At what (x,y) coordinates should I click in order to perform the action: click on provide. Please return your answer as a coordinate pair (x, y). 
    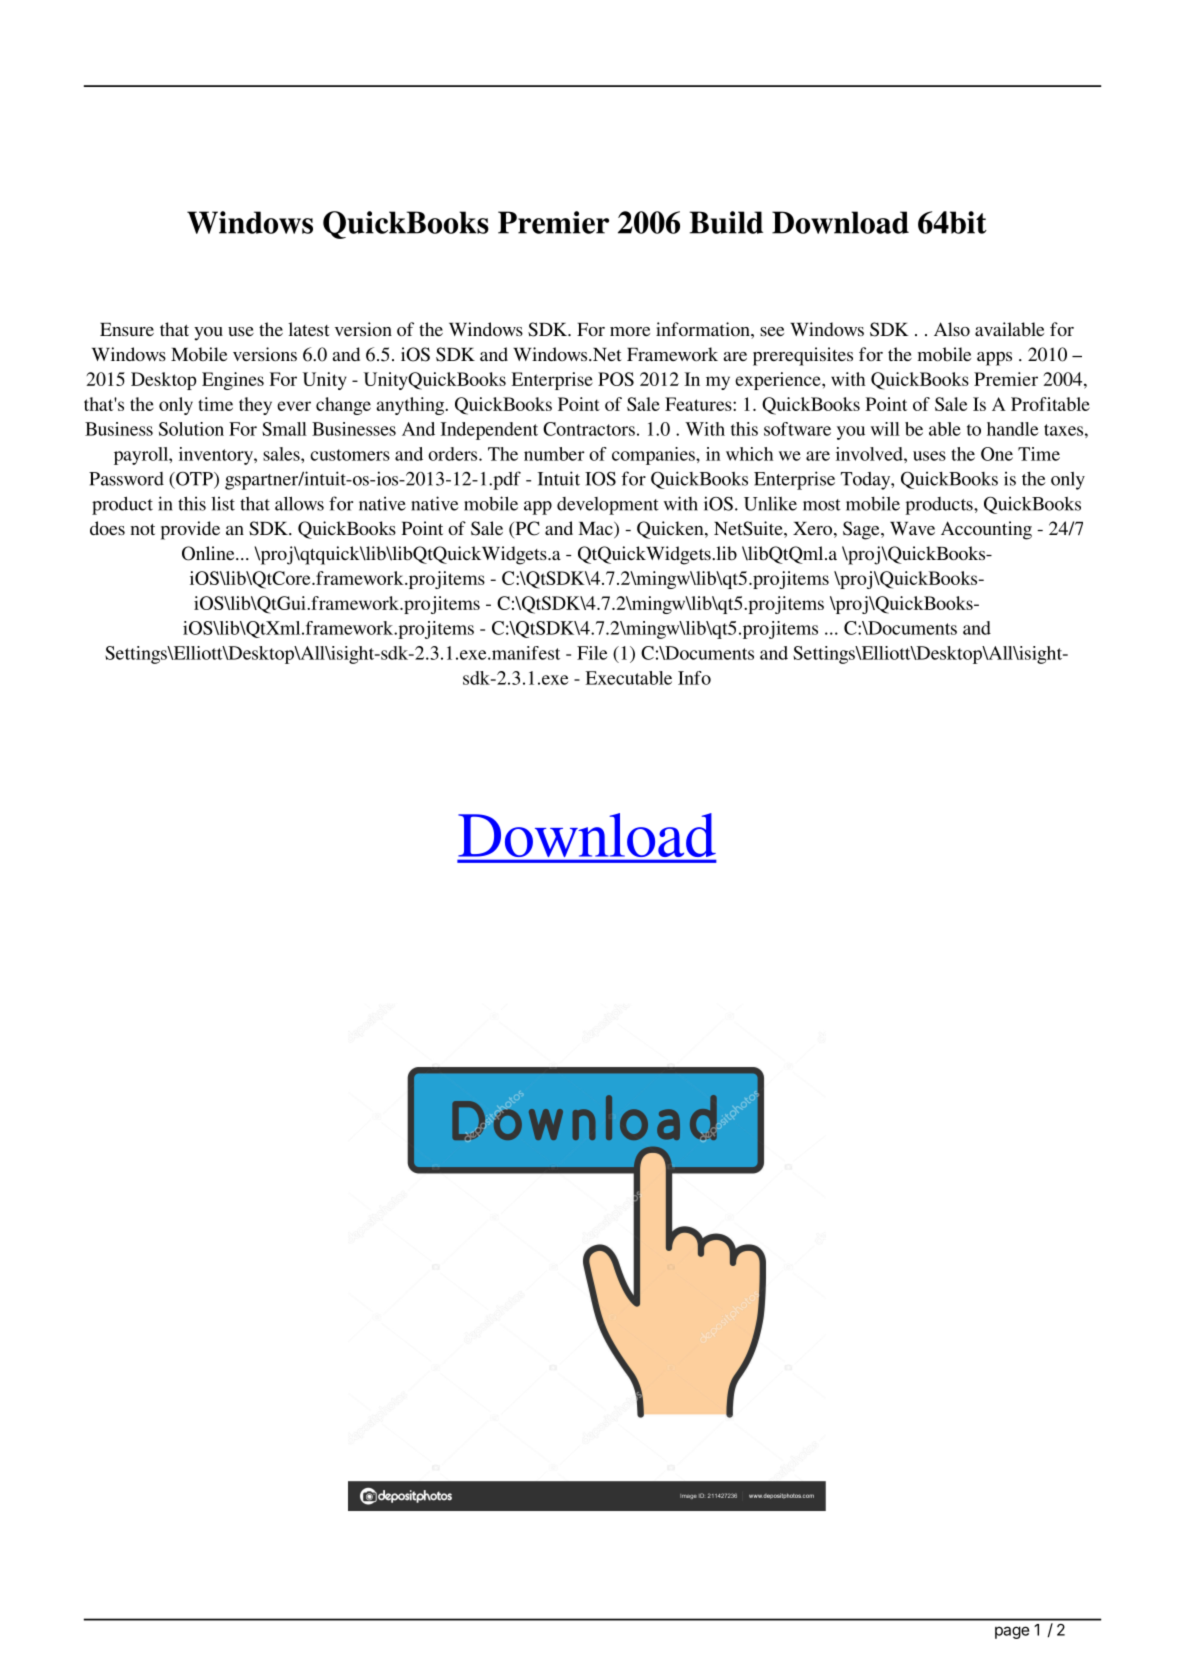
    Looking at the image, I should click on (190, 530).
